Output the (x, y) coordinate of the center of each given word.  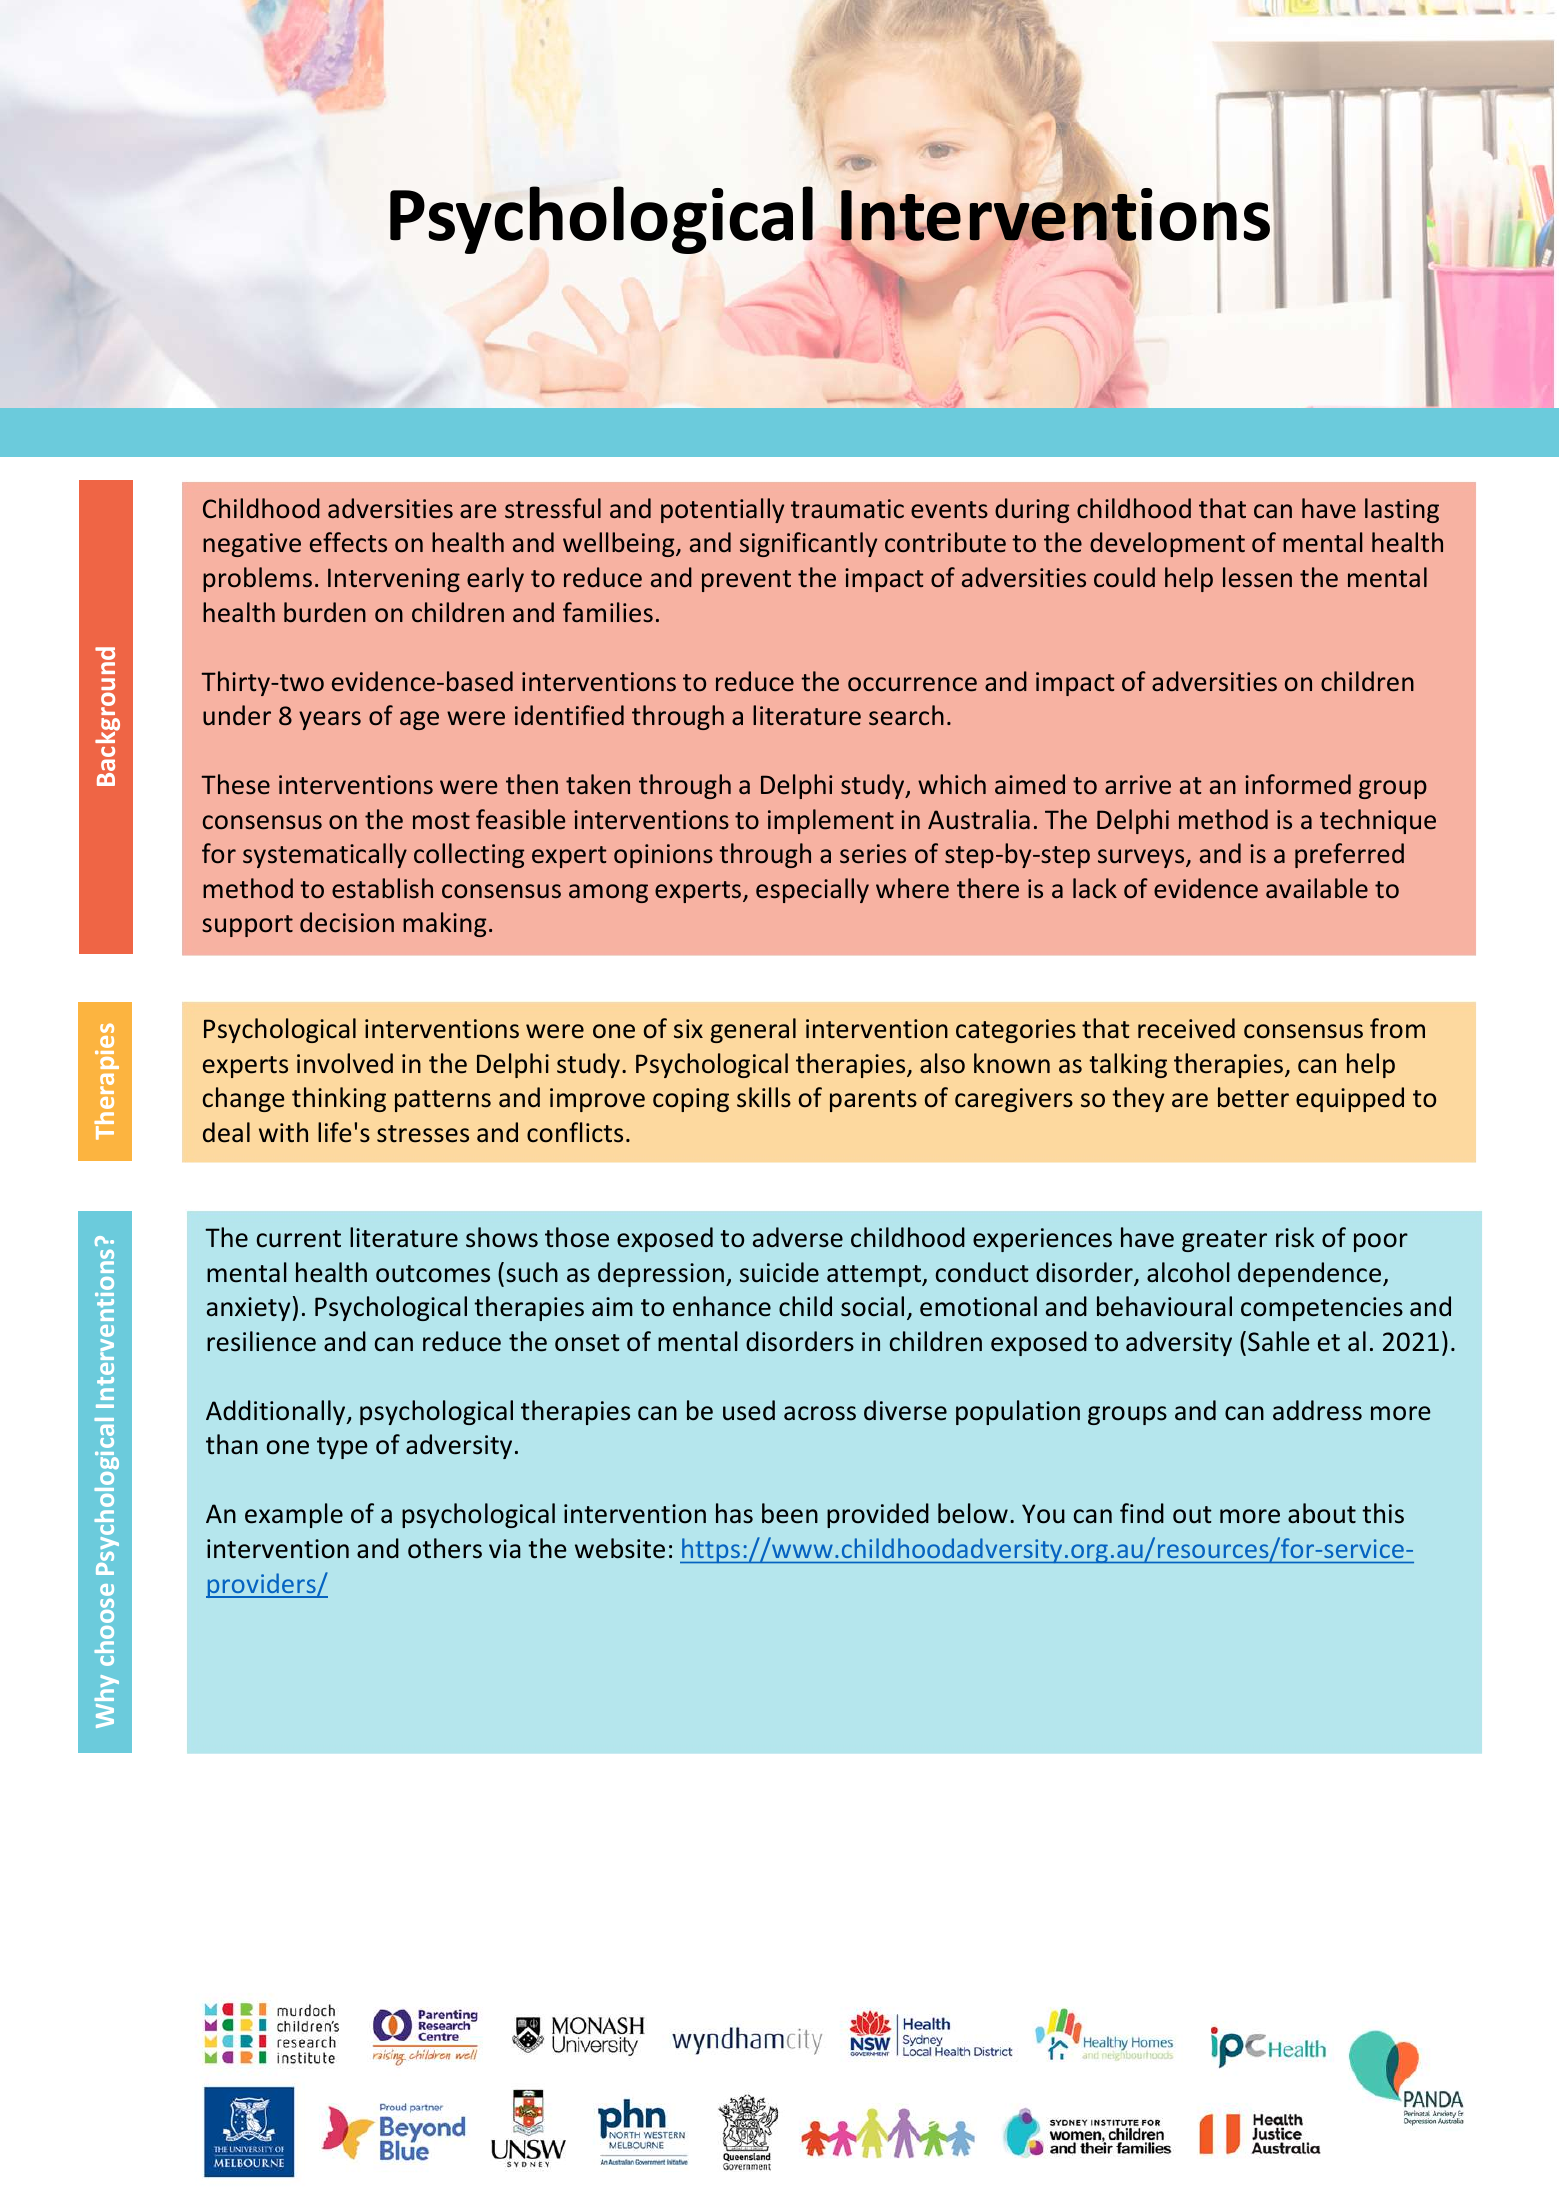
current (299, 1239)
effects (348, 542)
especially (812, 890)
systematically (325, 855)
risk (1295, 1237)
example (294, 1515)
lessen (1257, 577)
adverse (798, 1237)
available (1317, 888)
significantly (808, 544)
